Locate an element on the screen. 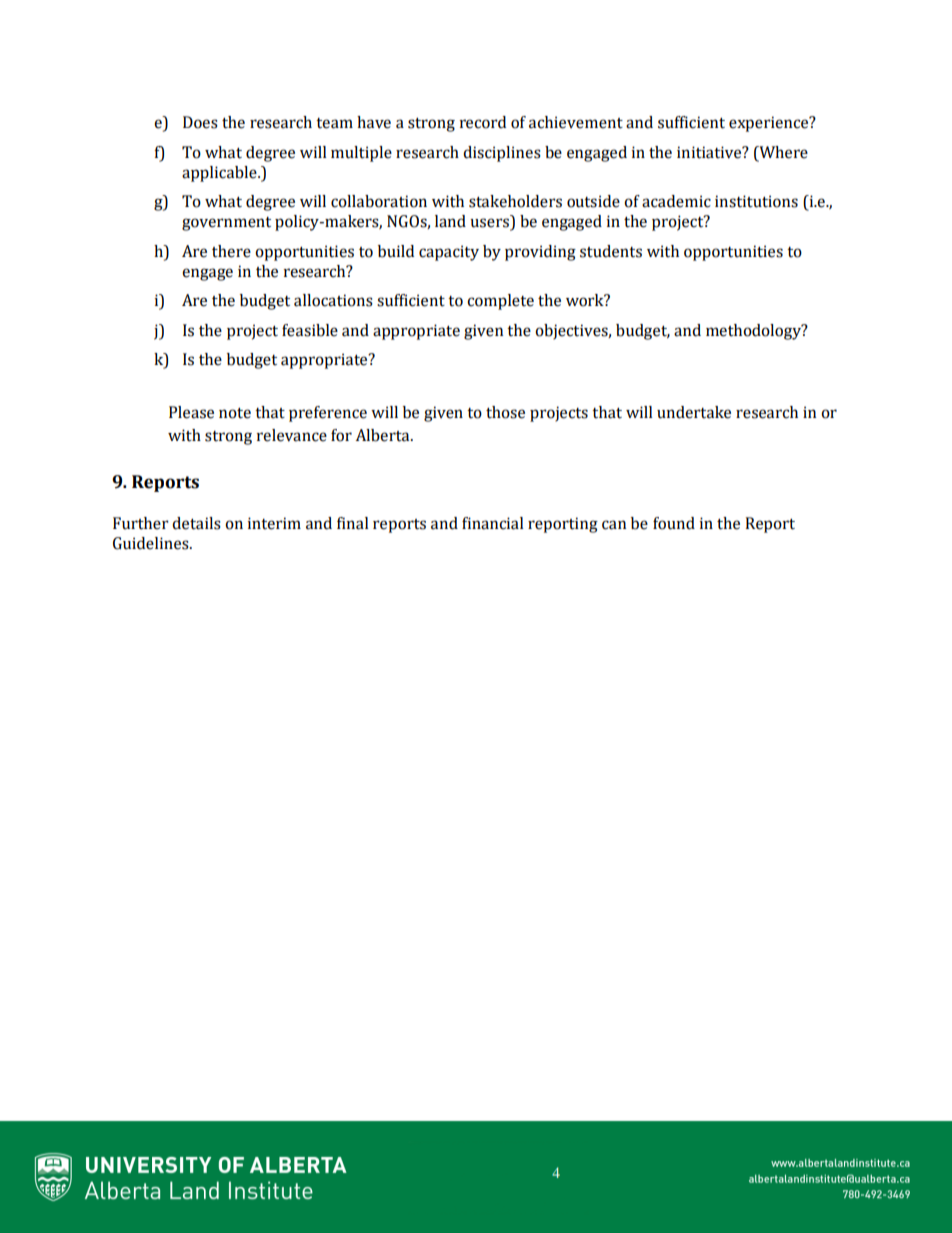 This screenshot has width=952, height=1233. feasible is located at coordinates (310, 330).
